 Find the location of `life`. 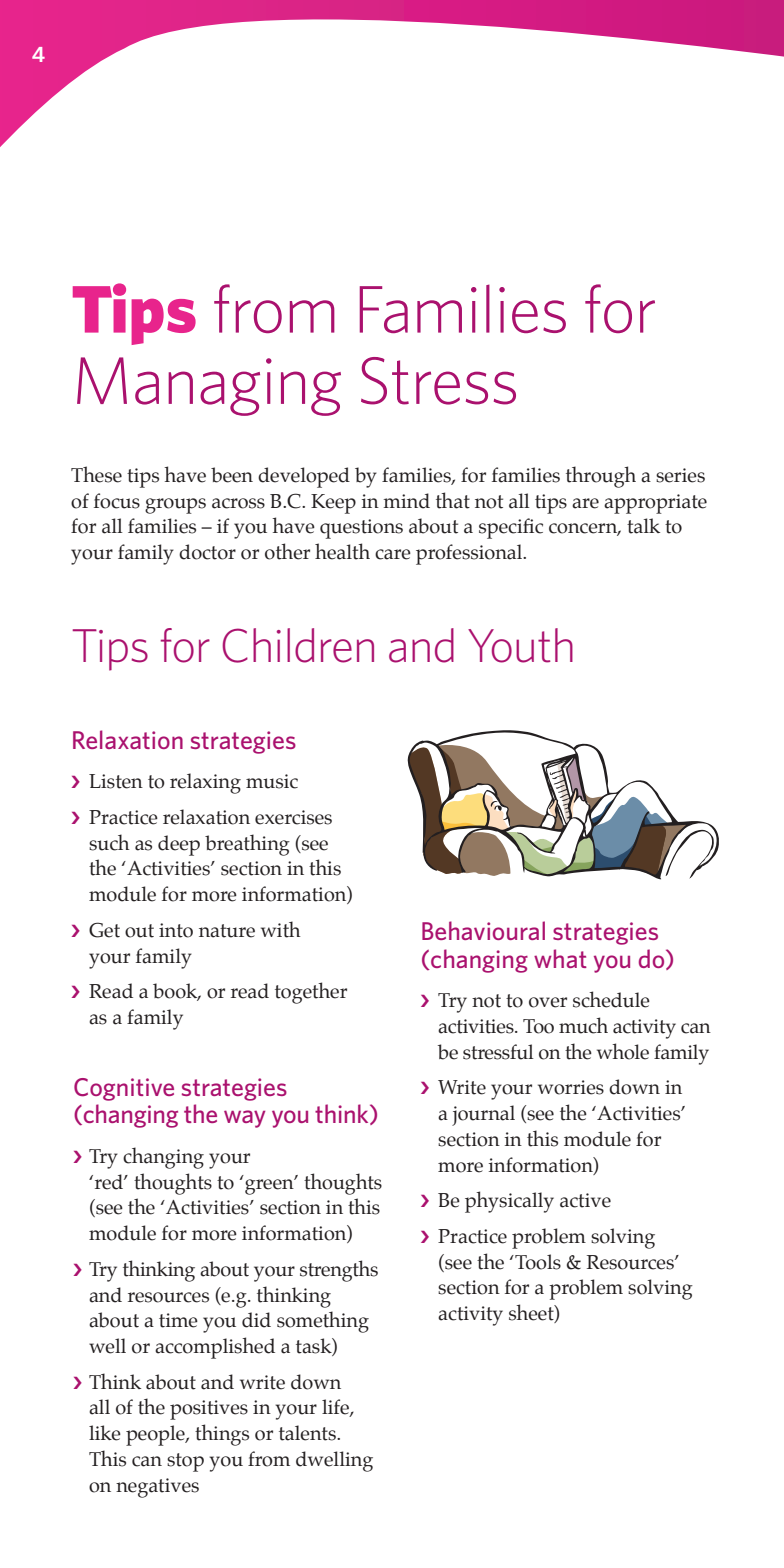

life is located at coordinates (336, 1408).
